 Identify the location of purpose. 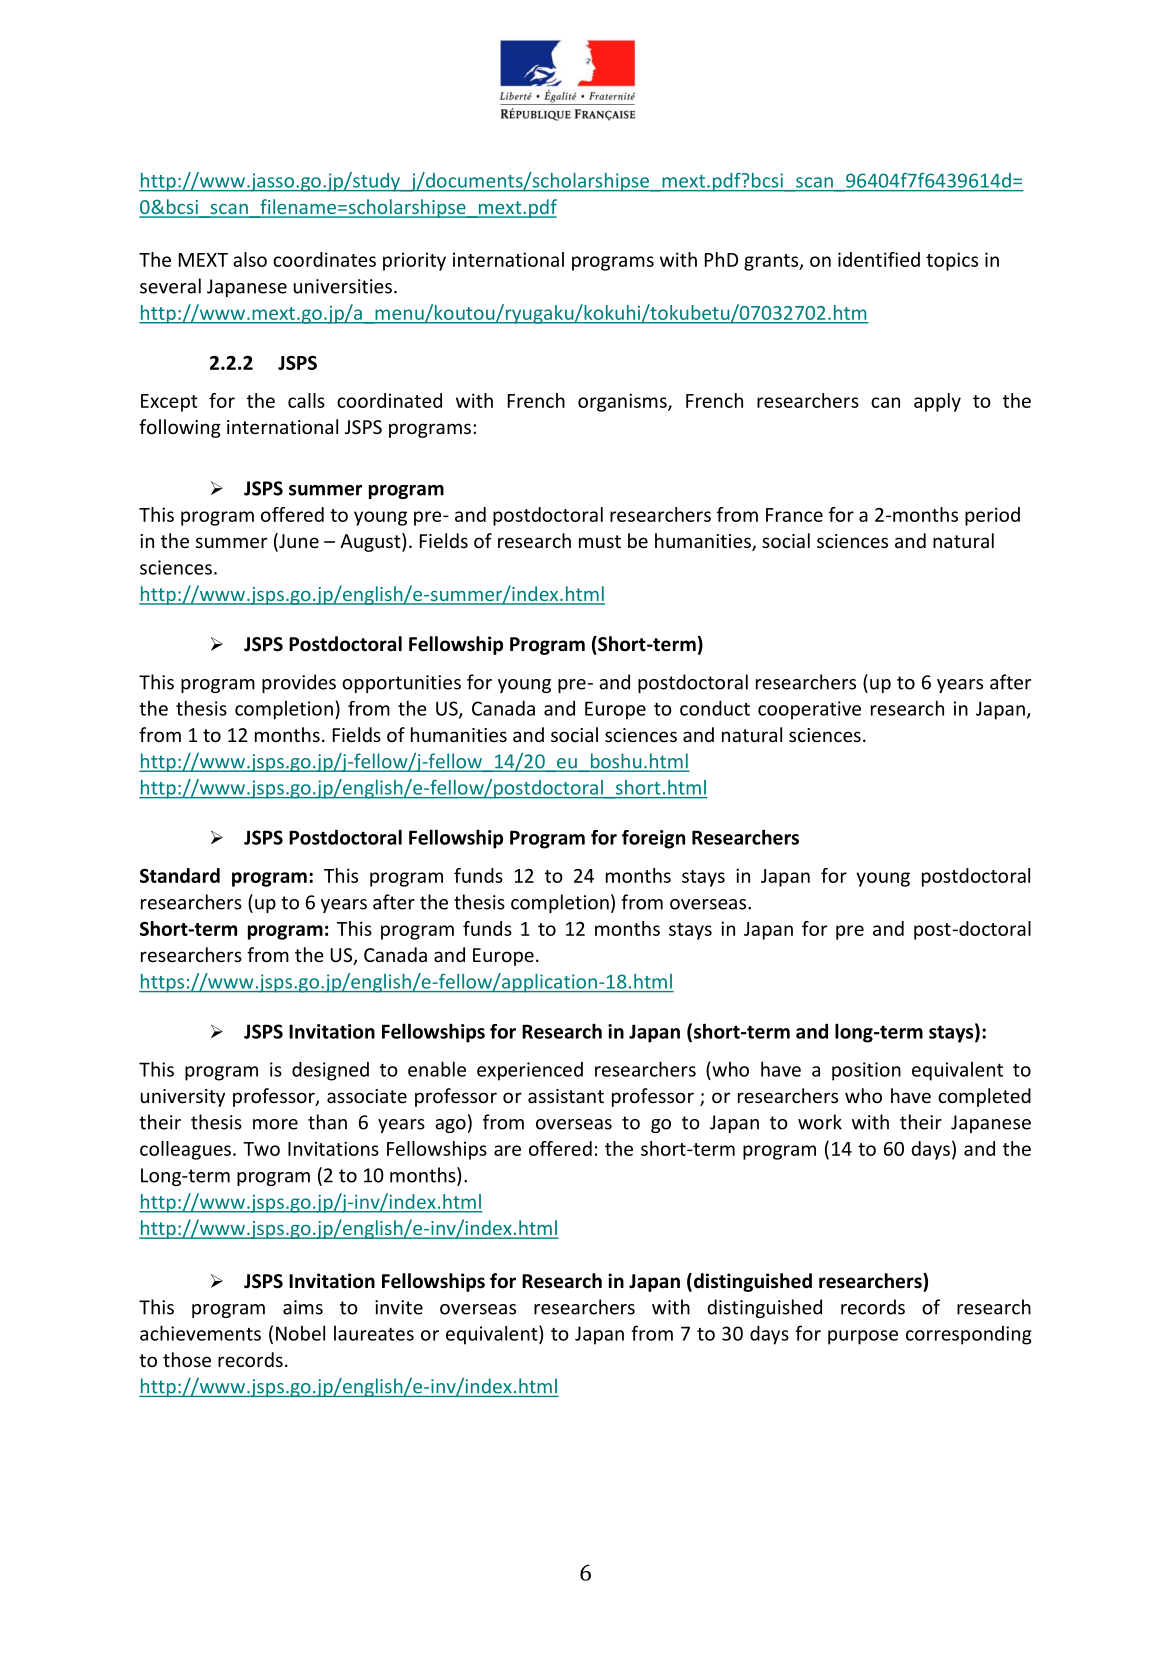
(863, 1337).
